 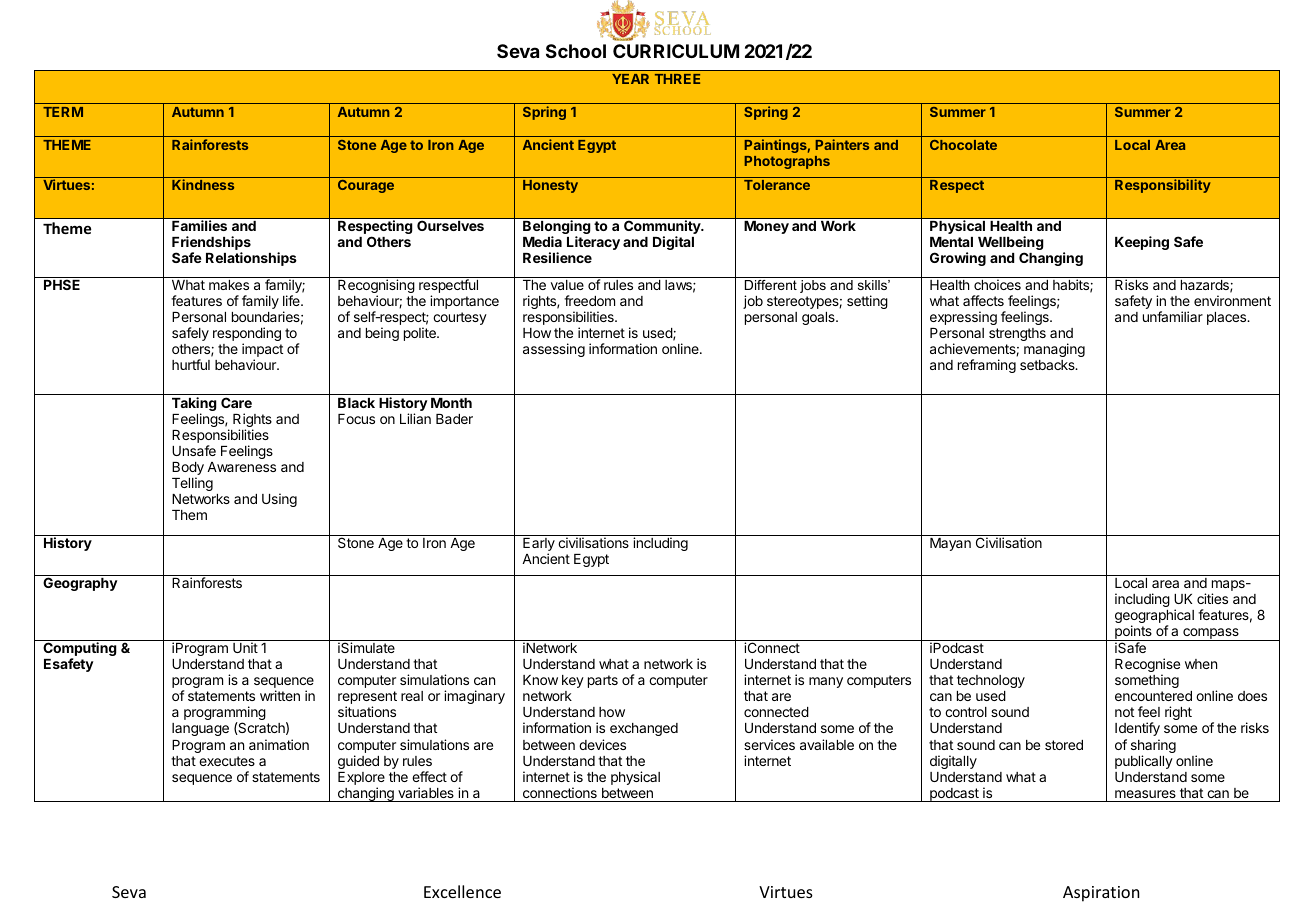 I want to click on managing, so click(x=1054, y=350).
